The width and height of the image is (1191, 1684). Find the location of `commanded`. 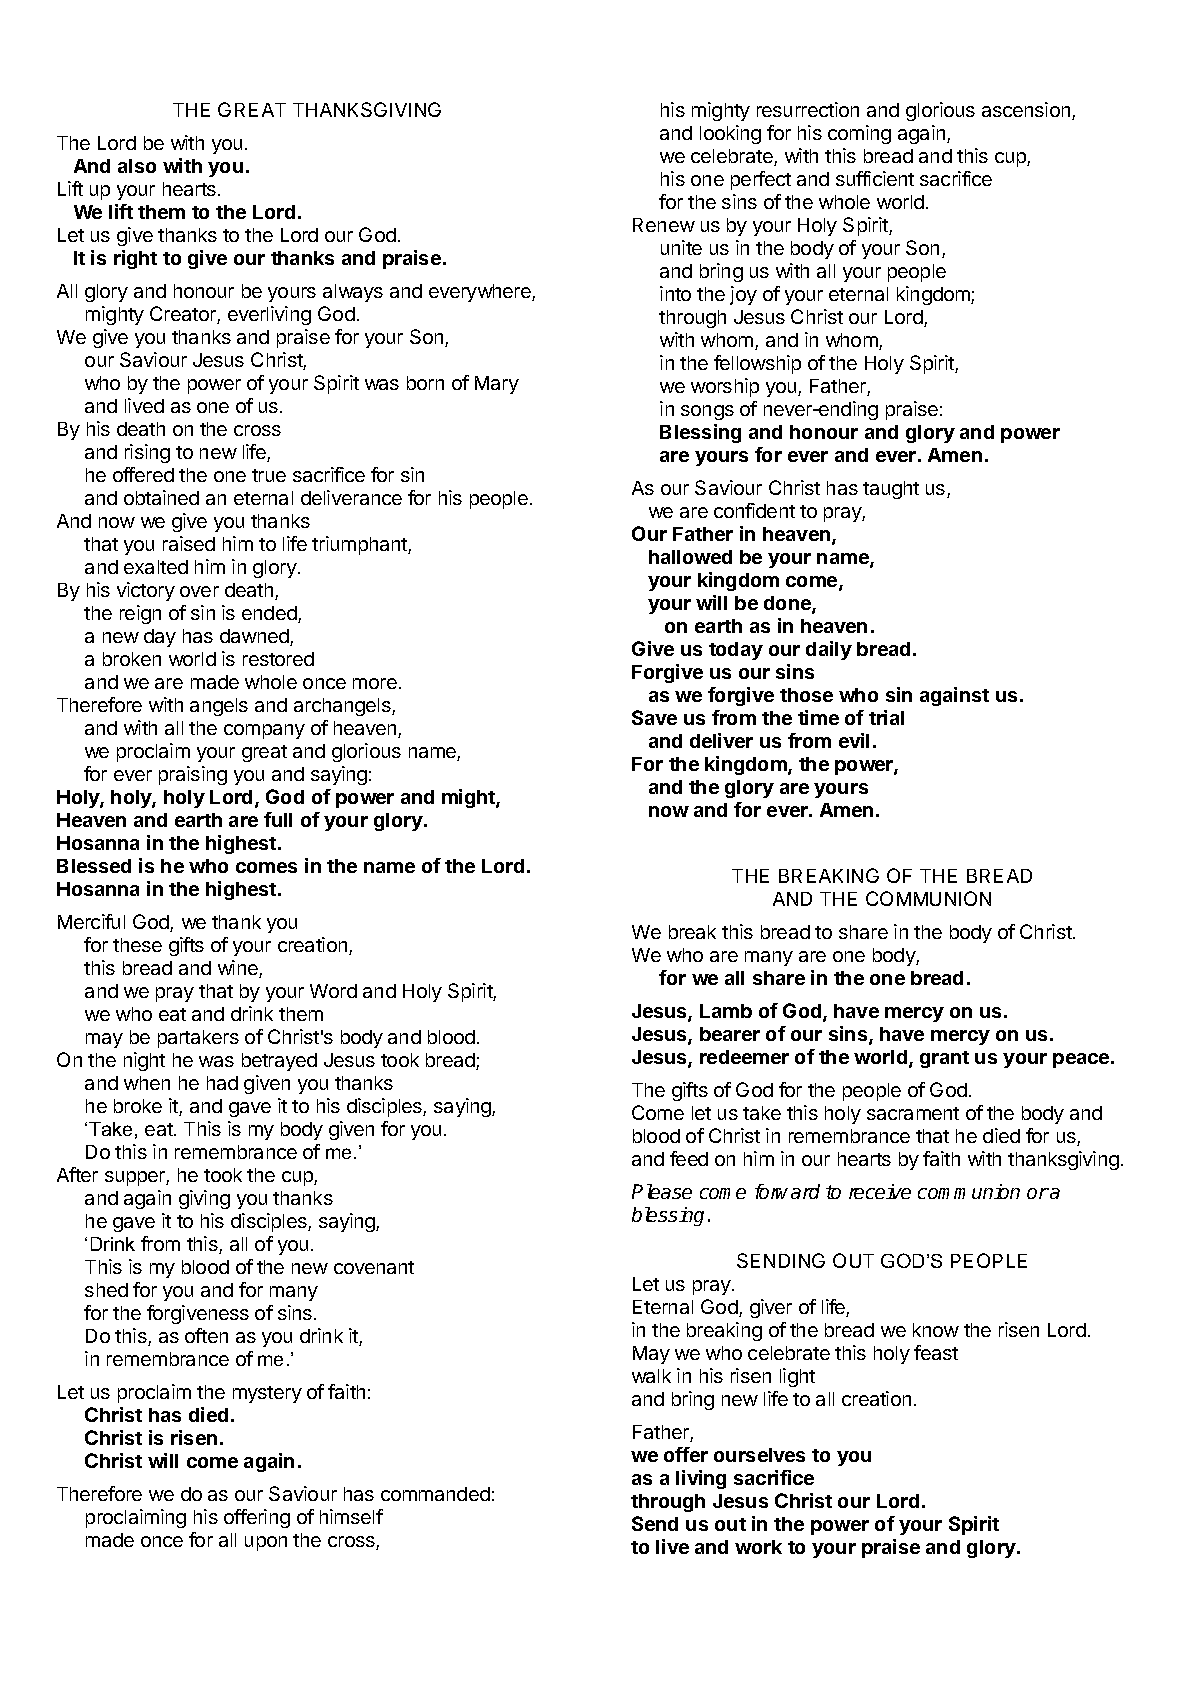

commanded is located at coordinates (435, 1494).
